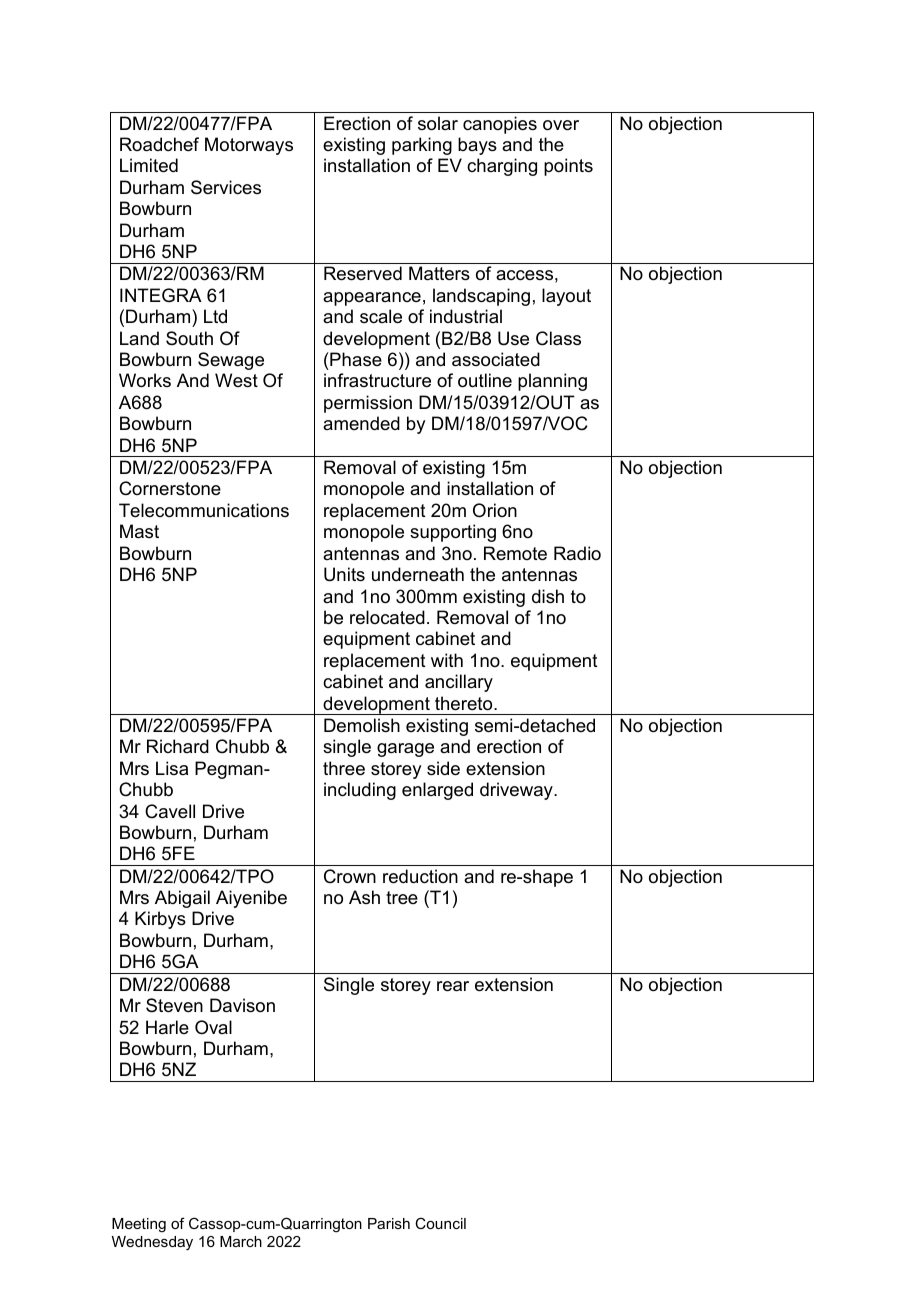  I want to click on Units, so click(344, 574).
